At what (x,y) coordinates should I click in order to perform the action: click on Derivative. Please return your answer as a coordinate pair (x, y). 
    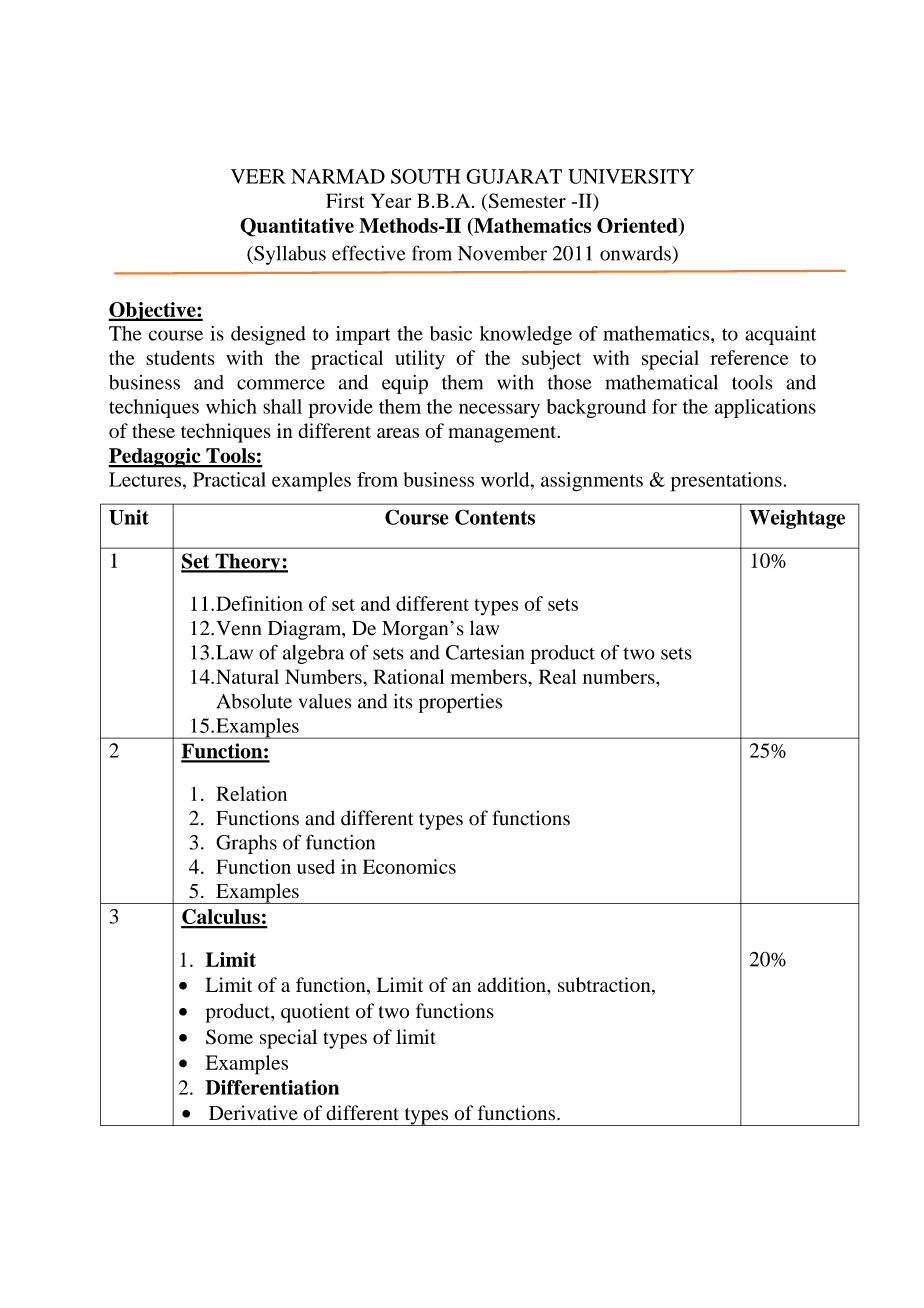
    Looking at the image, I should click on (253, 1113).
